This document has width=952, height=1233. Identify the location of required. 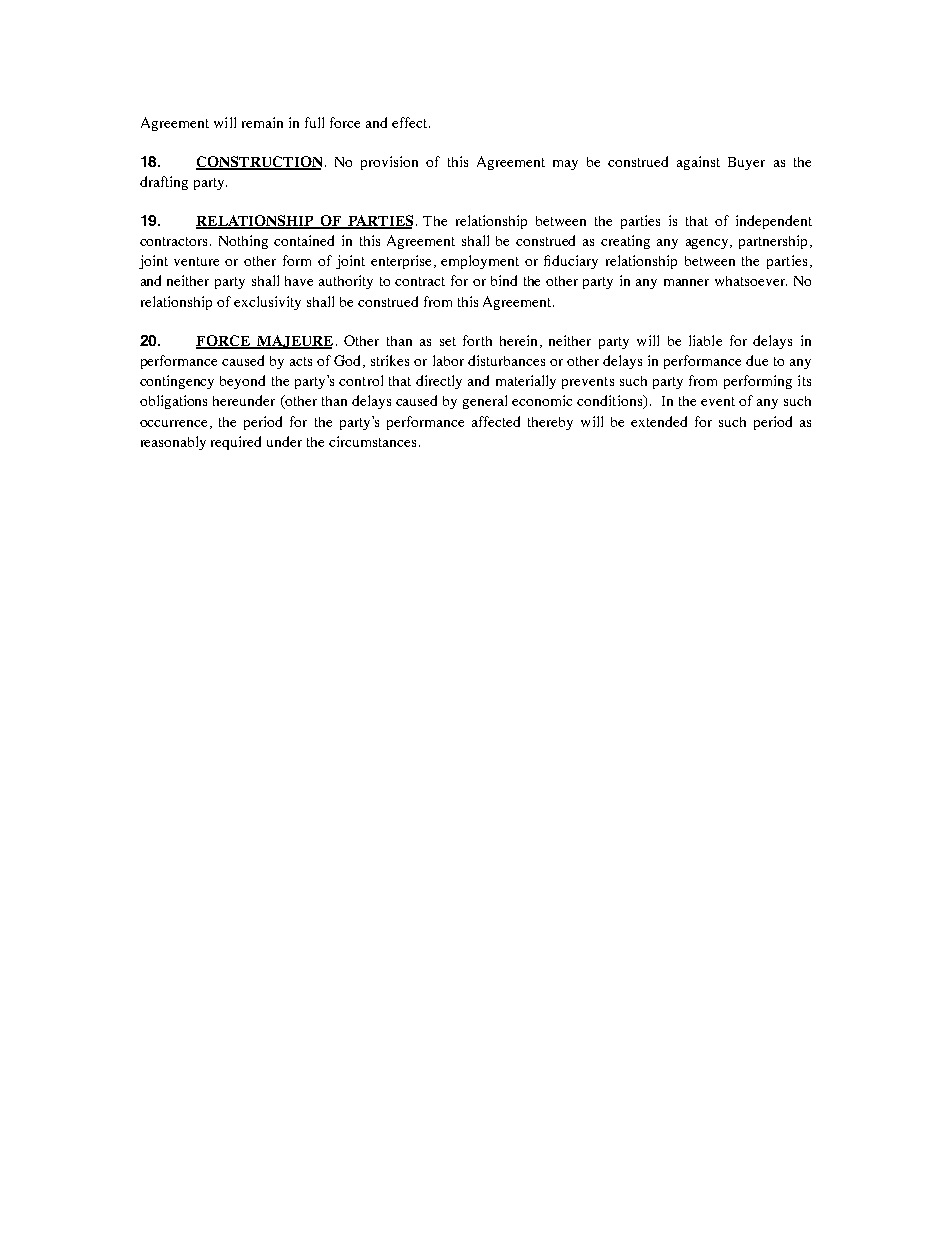
(236, 443).
